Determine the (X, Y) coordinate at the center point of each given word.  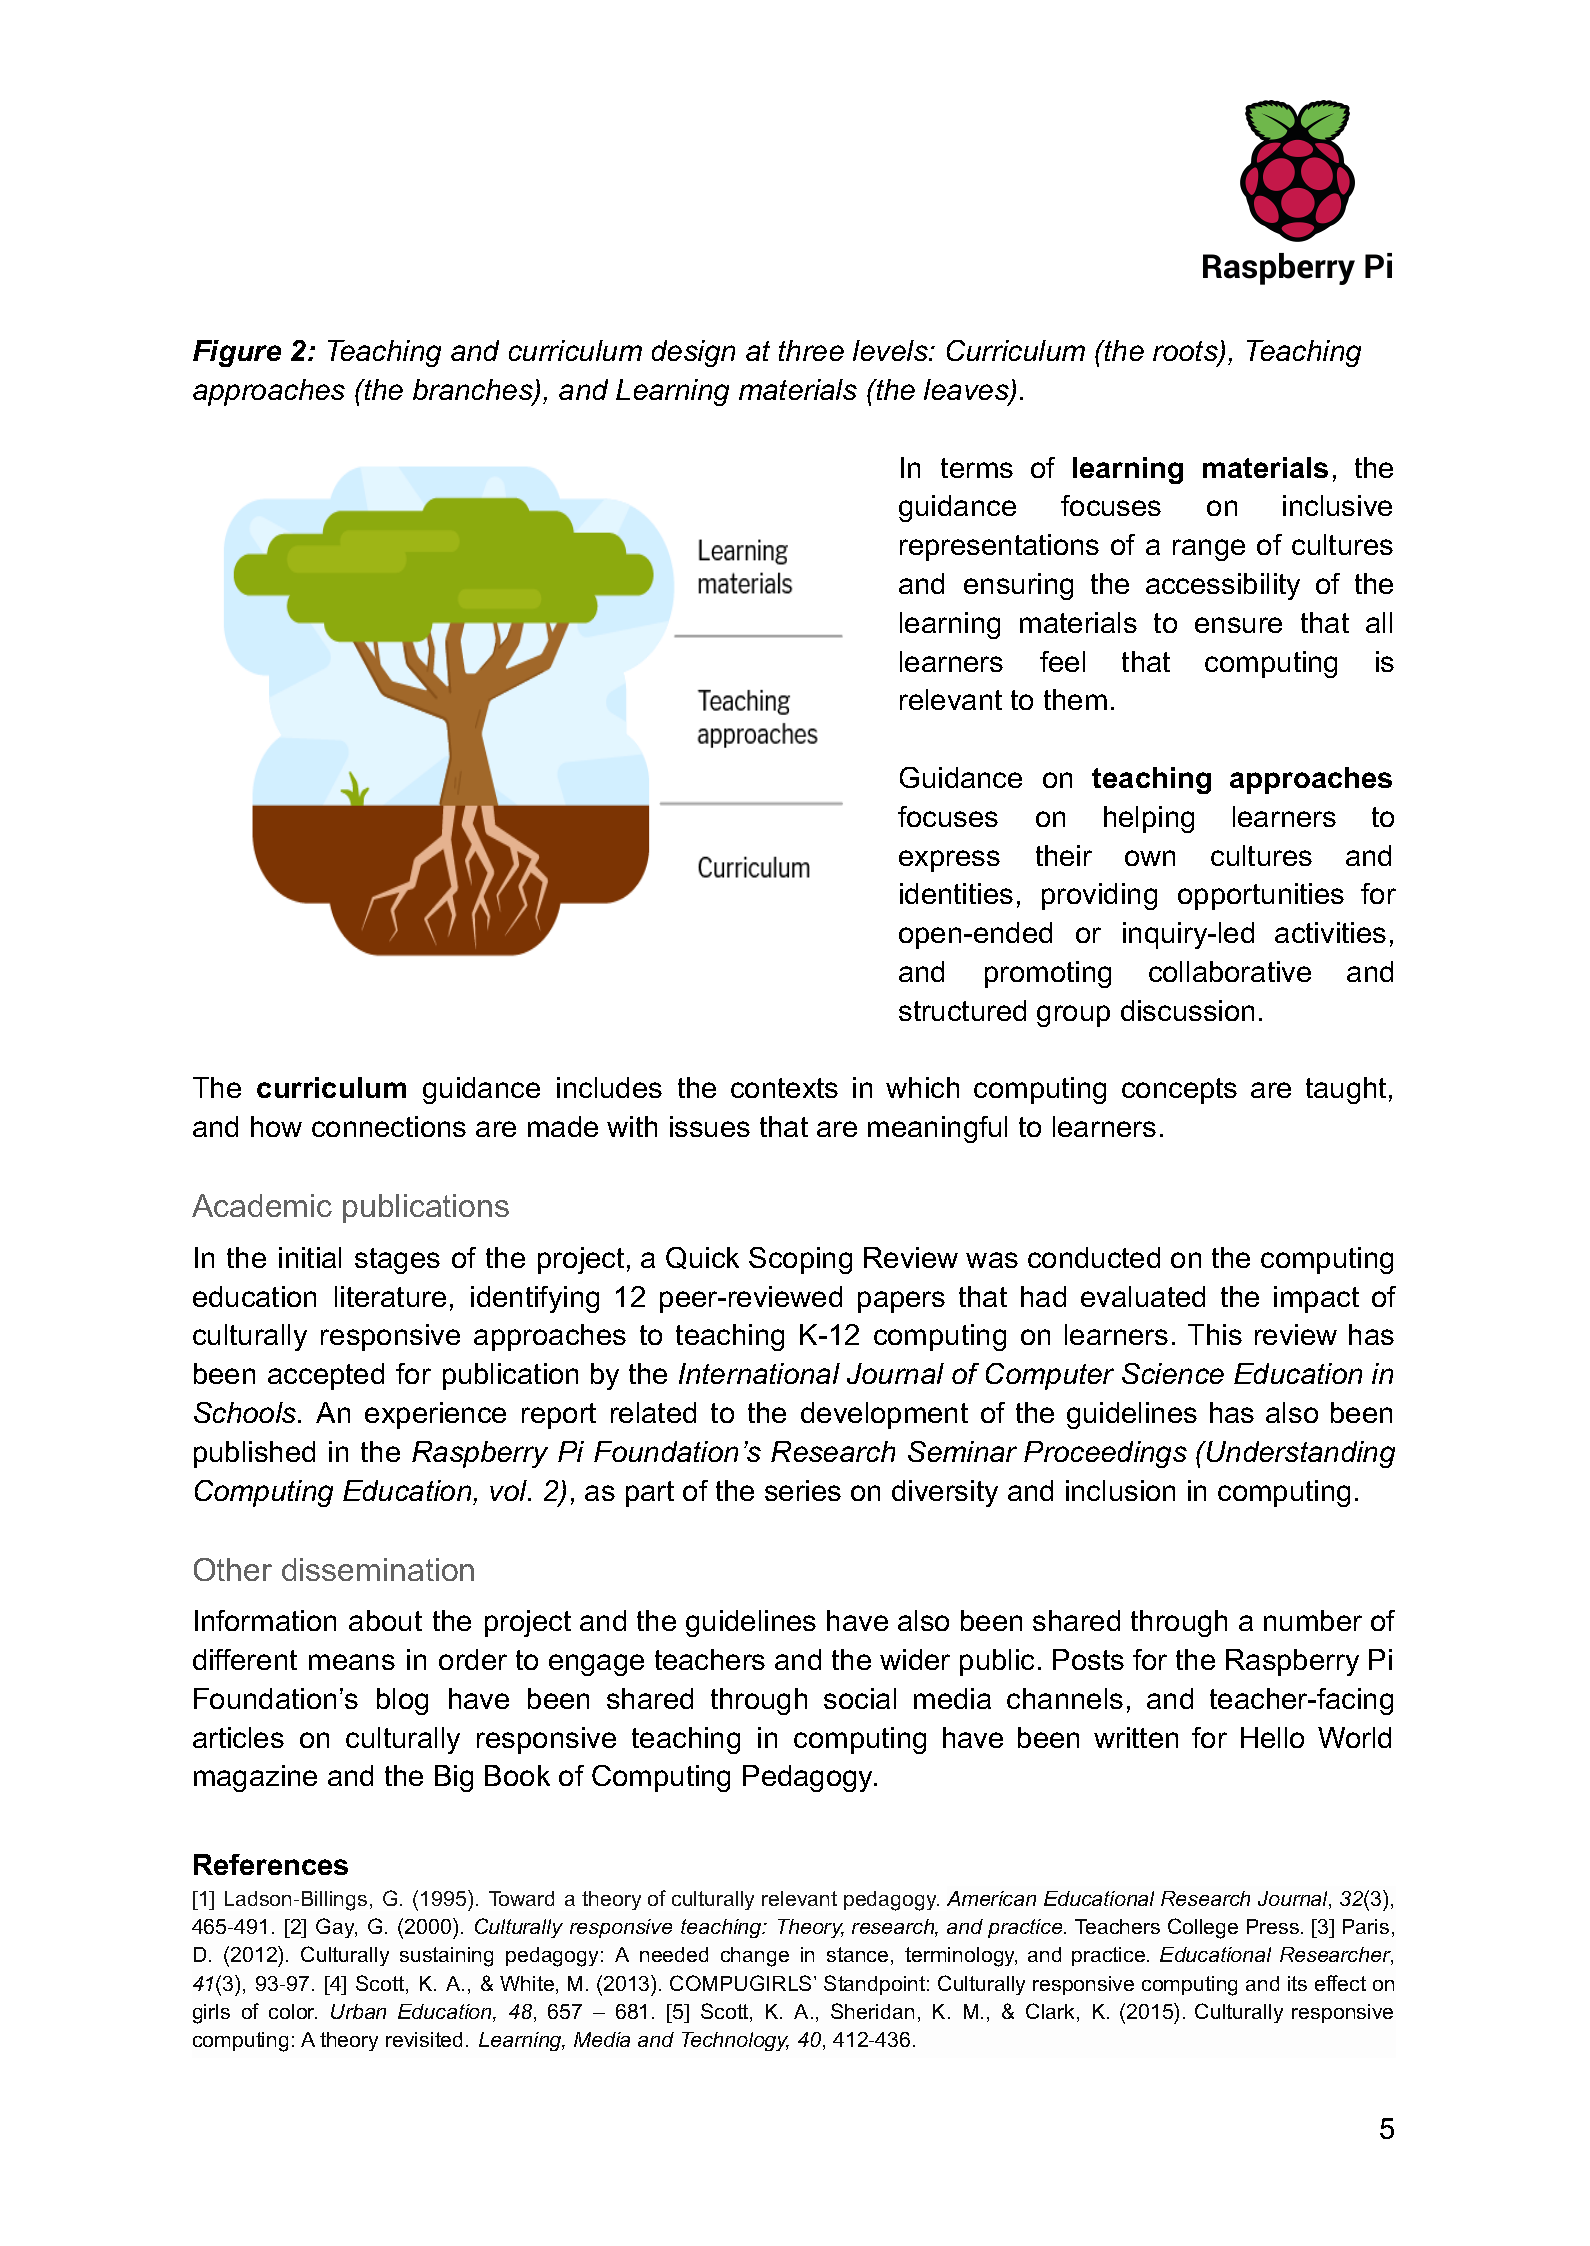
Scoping (800, 1260)
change (755, 1957)
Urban (358, 2011)
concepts (1179, 1091)
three (811, 350)
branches (474, 391)
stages (397, 1261)
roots (1186, 352)
